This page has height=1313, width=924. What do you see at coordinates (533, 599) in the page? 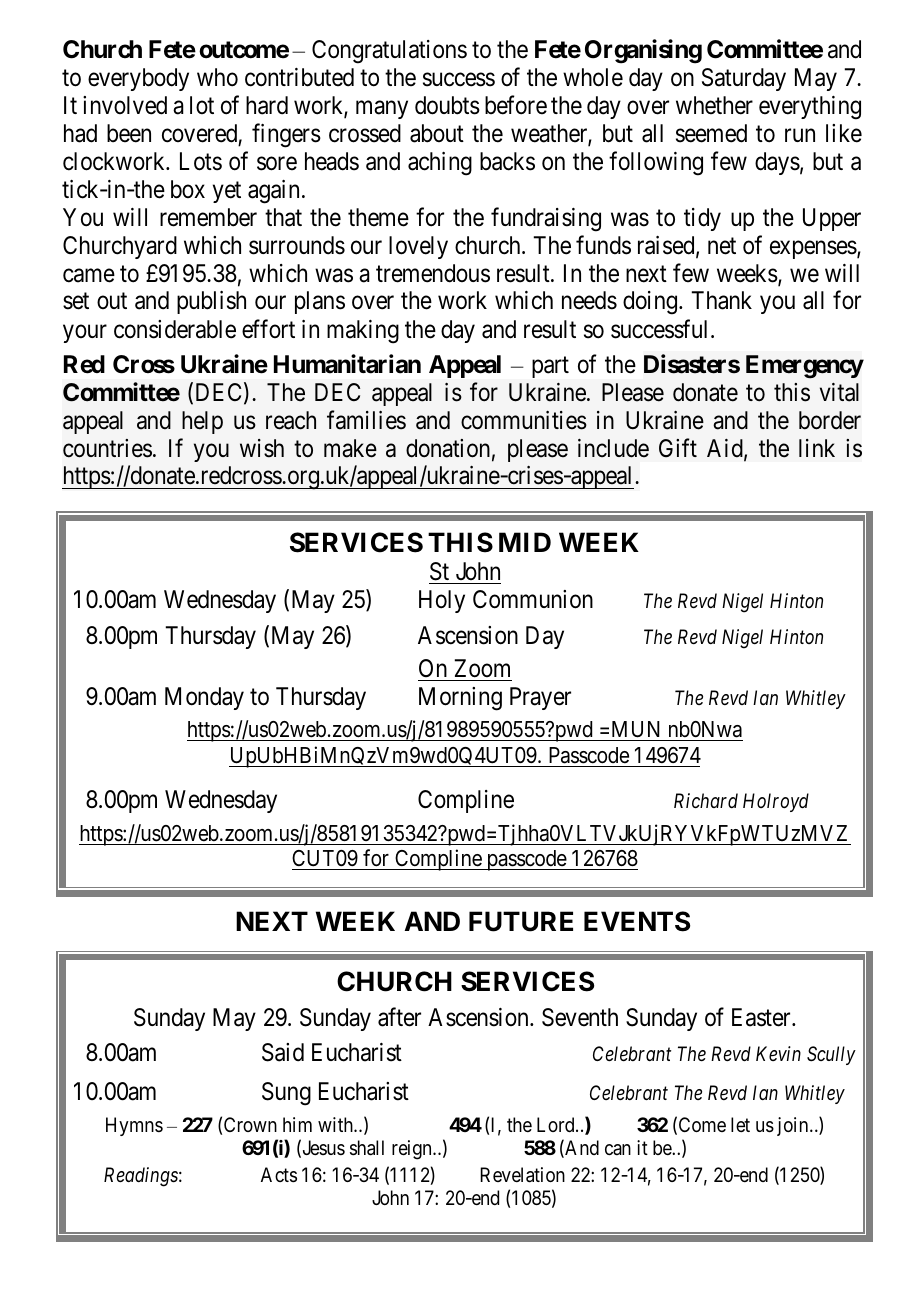
I see `Communion` at bounding box center [533, 599].
